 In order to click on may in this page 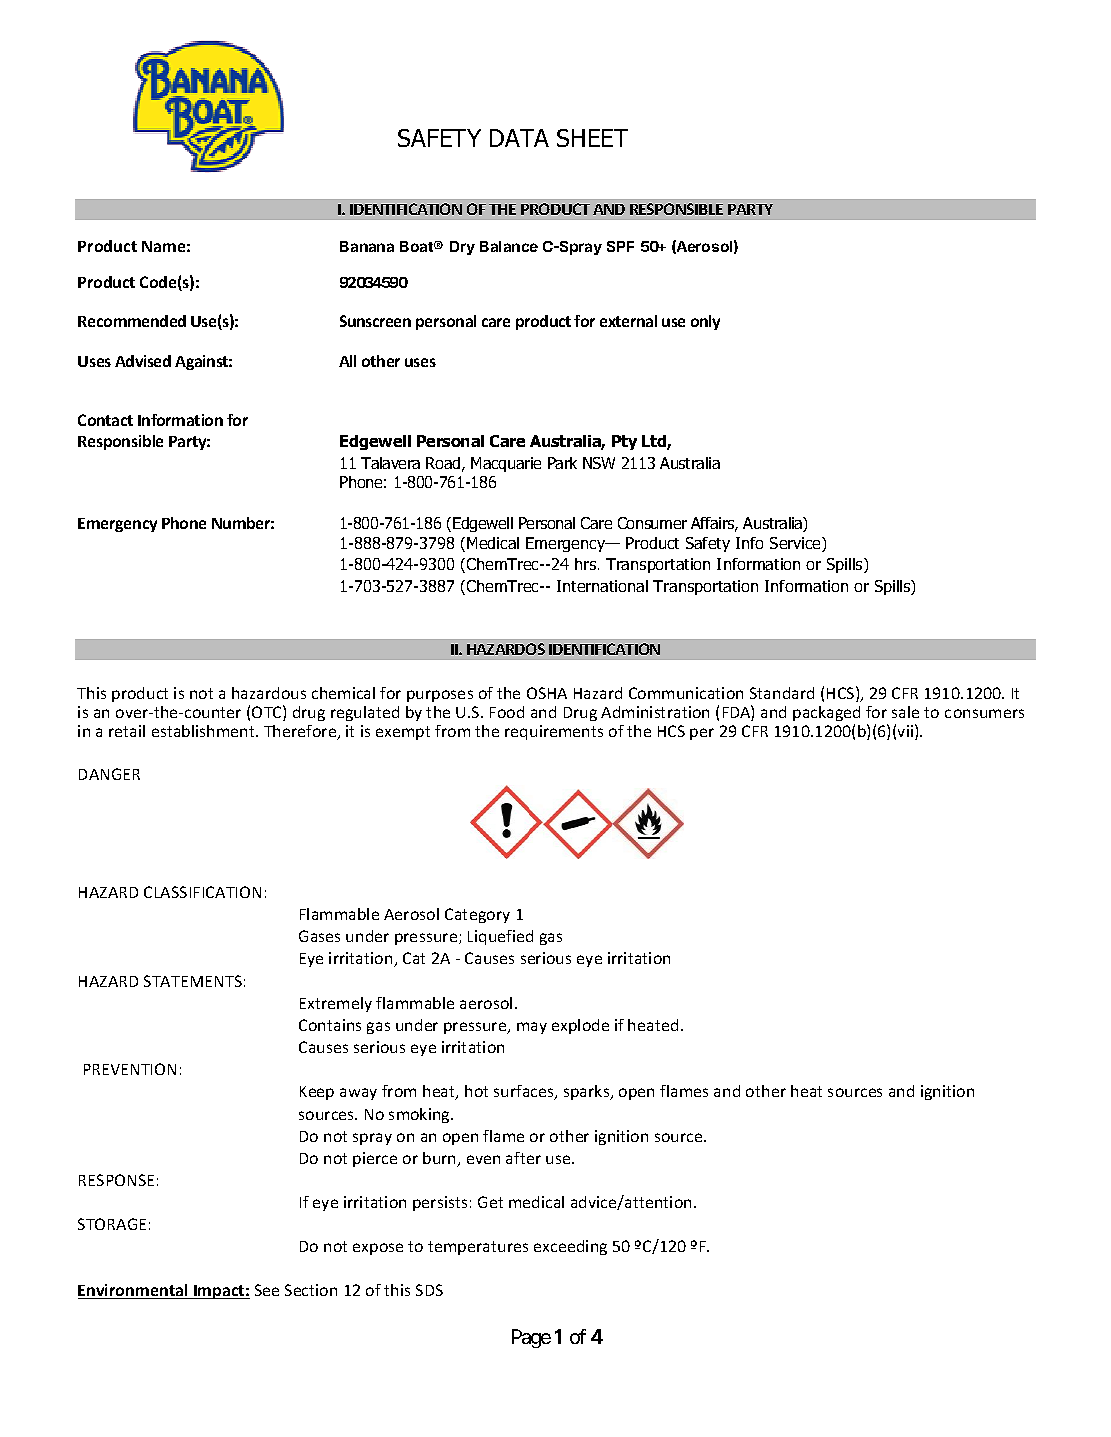, I will do `click(532, 1028)`.
